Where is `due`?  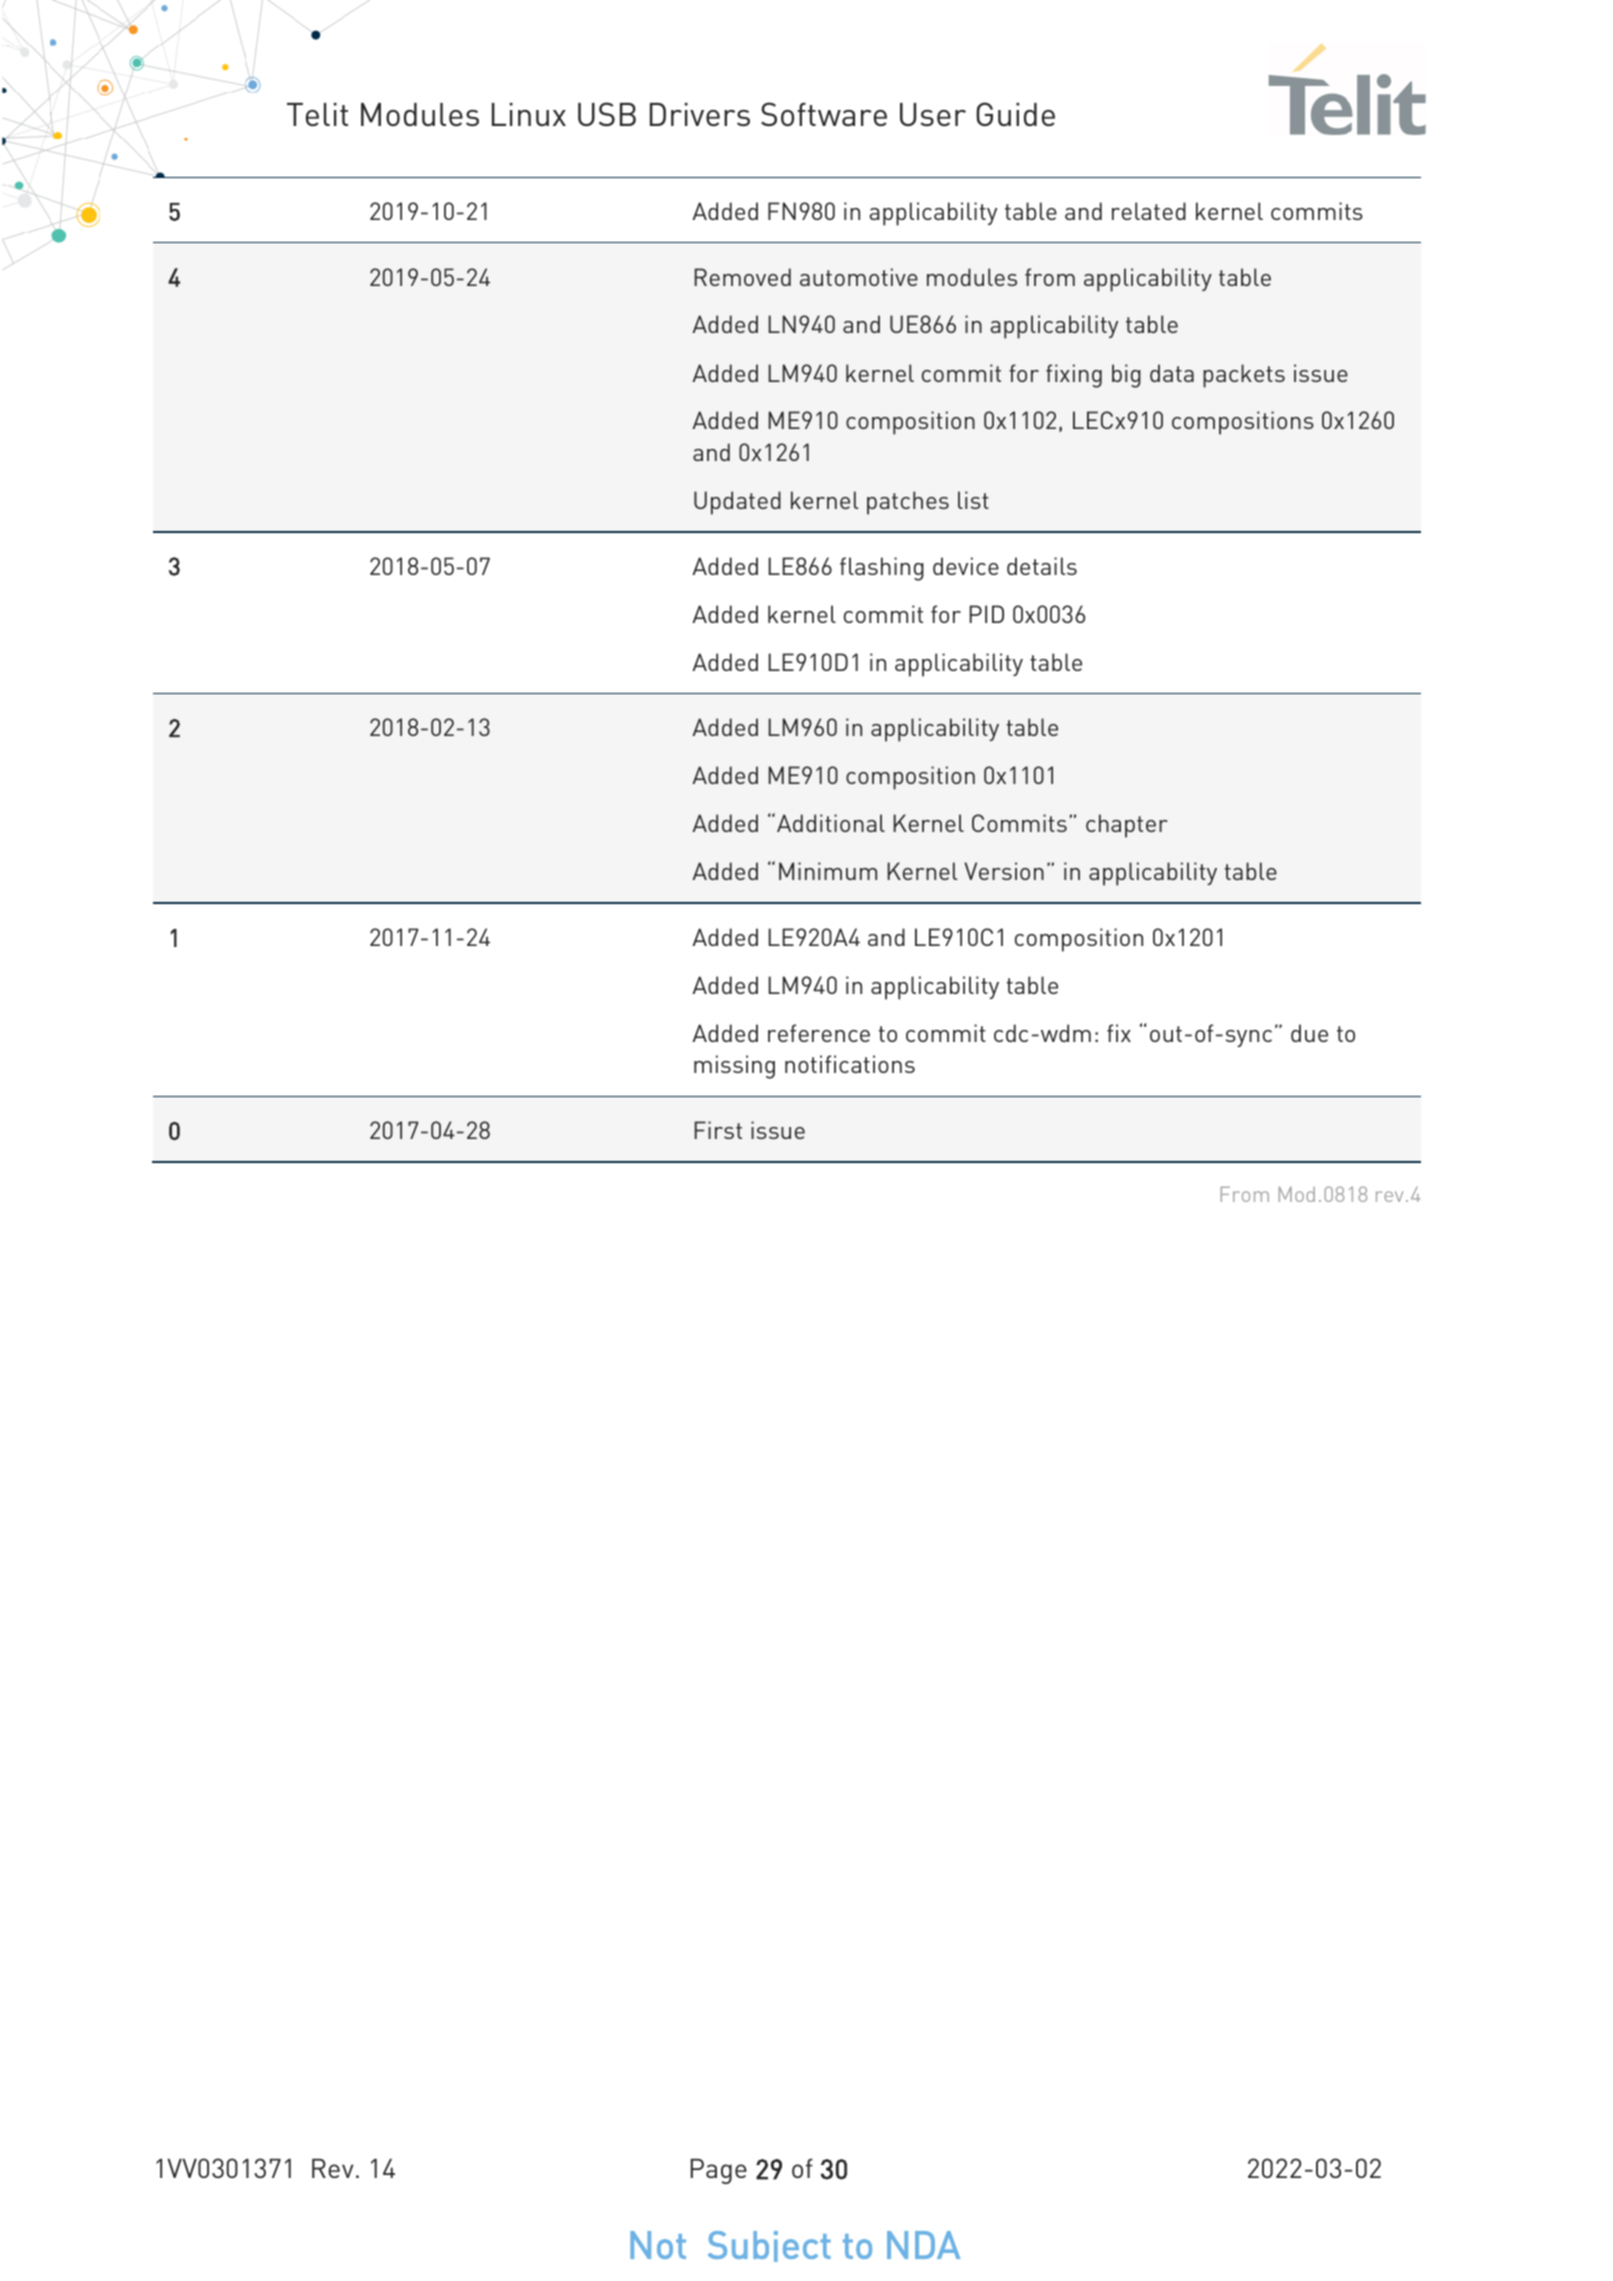
due is located at coordinates (1309, 1033).
